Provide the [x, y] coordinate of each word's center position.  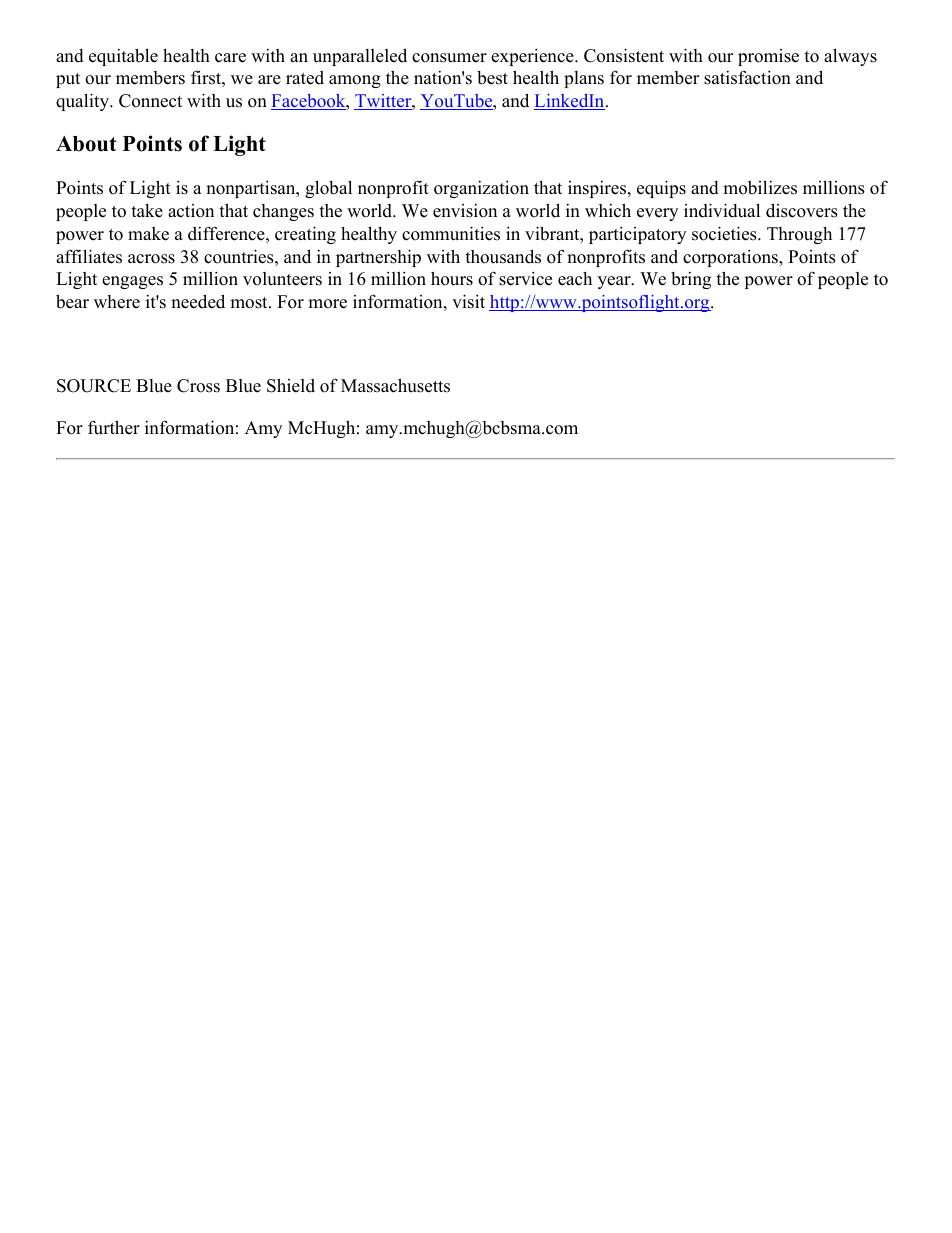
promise [768, 57]
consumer [449, 58]
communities [451, 233]
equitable [123, 57]
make [148, 234]
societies [725, 233]
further [114, 427]
